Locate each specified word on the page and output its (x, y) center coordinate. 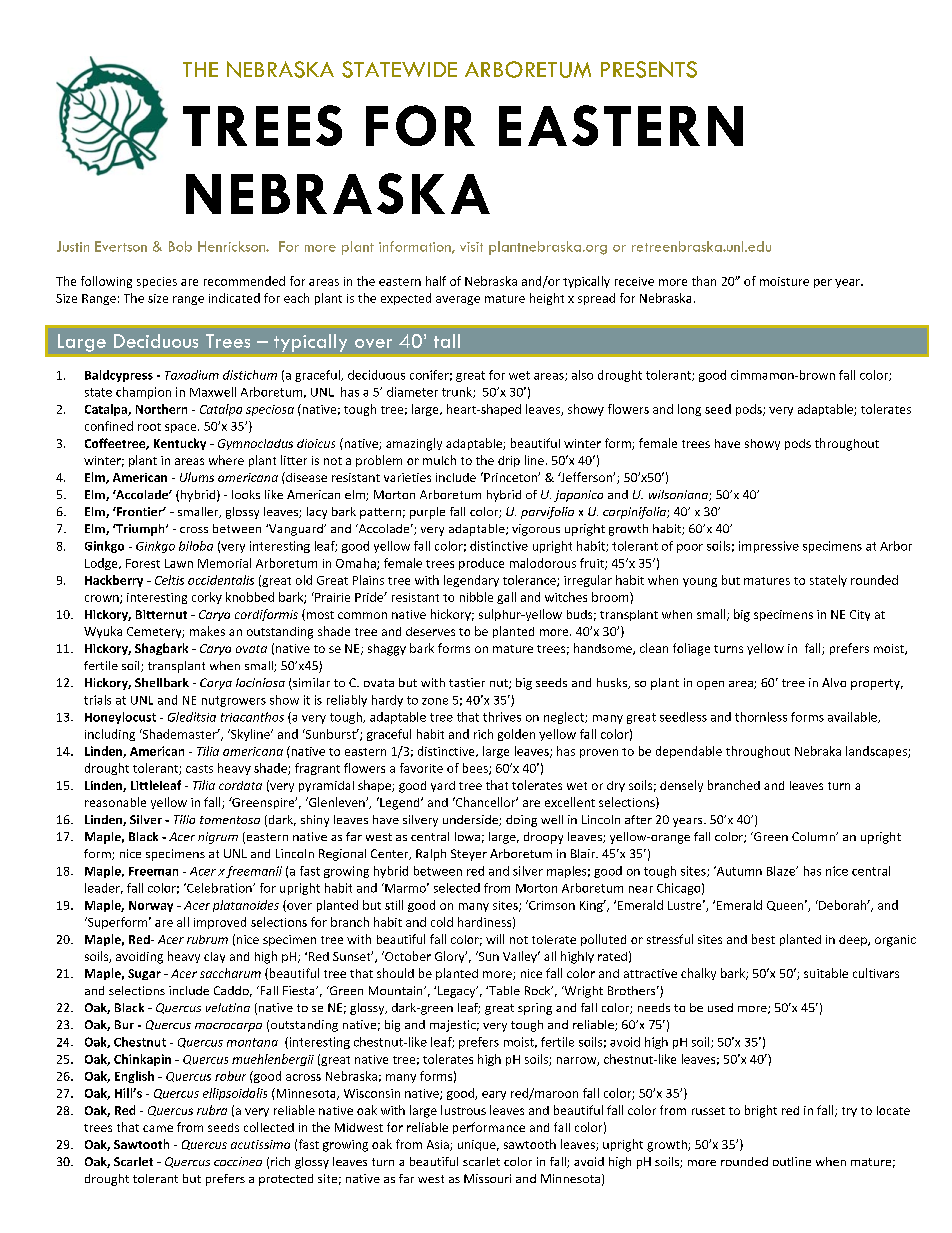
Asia (439, 1145)
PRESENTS (649, 69)
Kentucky (180, 444)
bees (476, 769)
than (704, 281)
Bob (180, 246)
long (689, 410)
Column (814, 836)
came (158, 1128)
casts (199, 769)
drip (509, 461)
